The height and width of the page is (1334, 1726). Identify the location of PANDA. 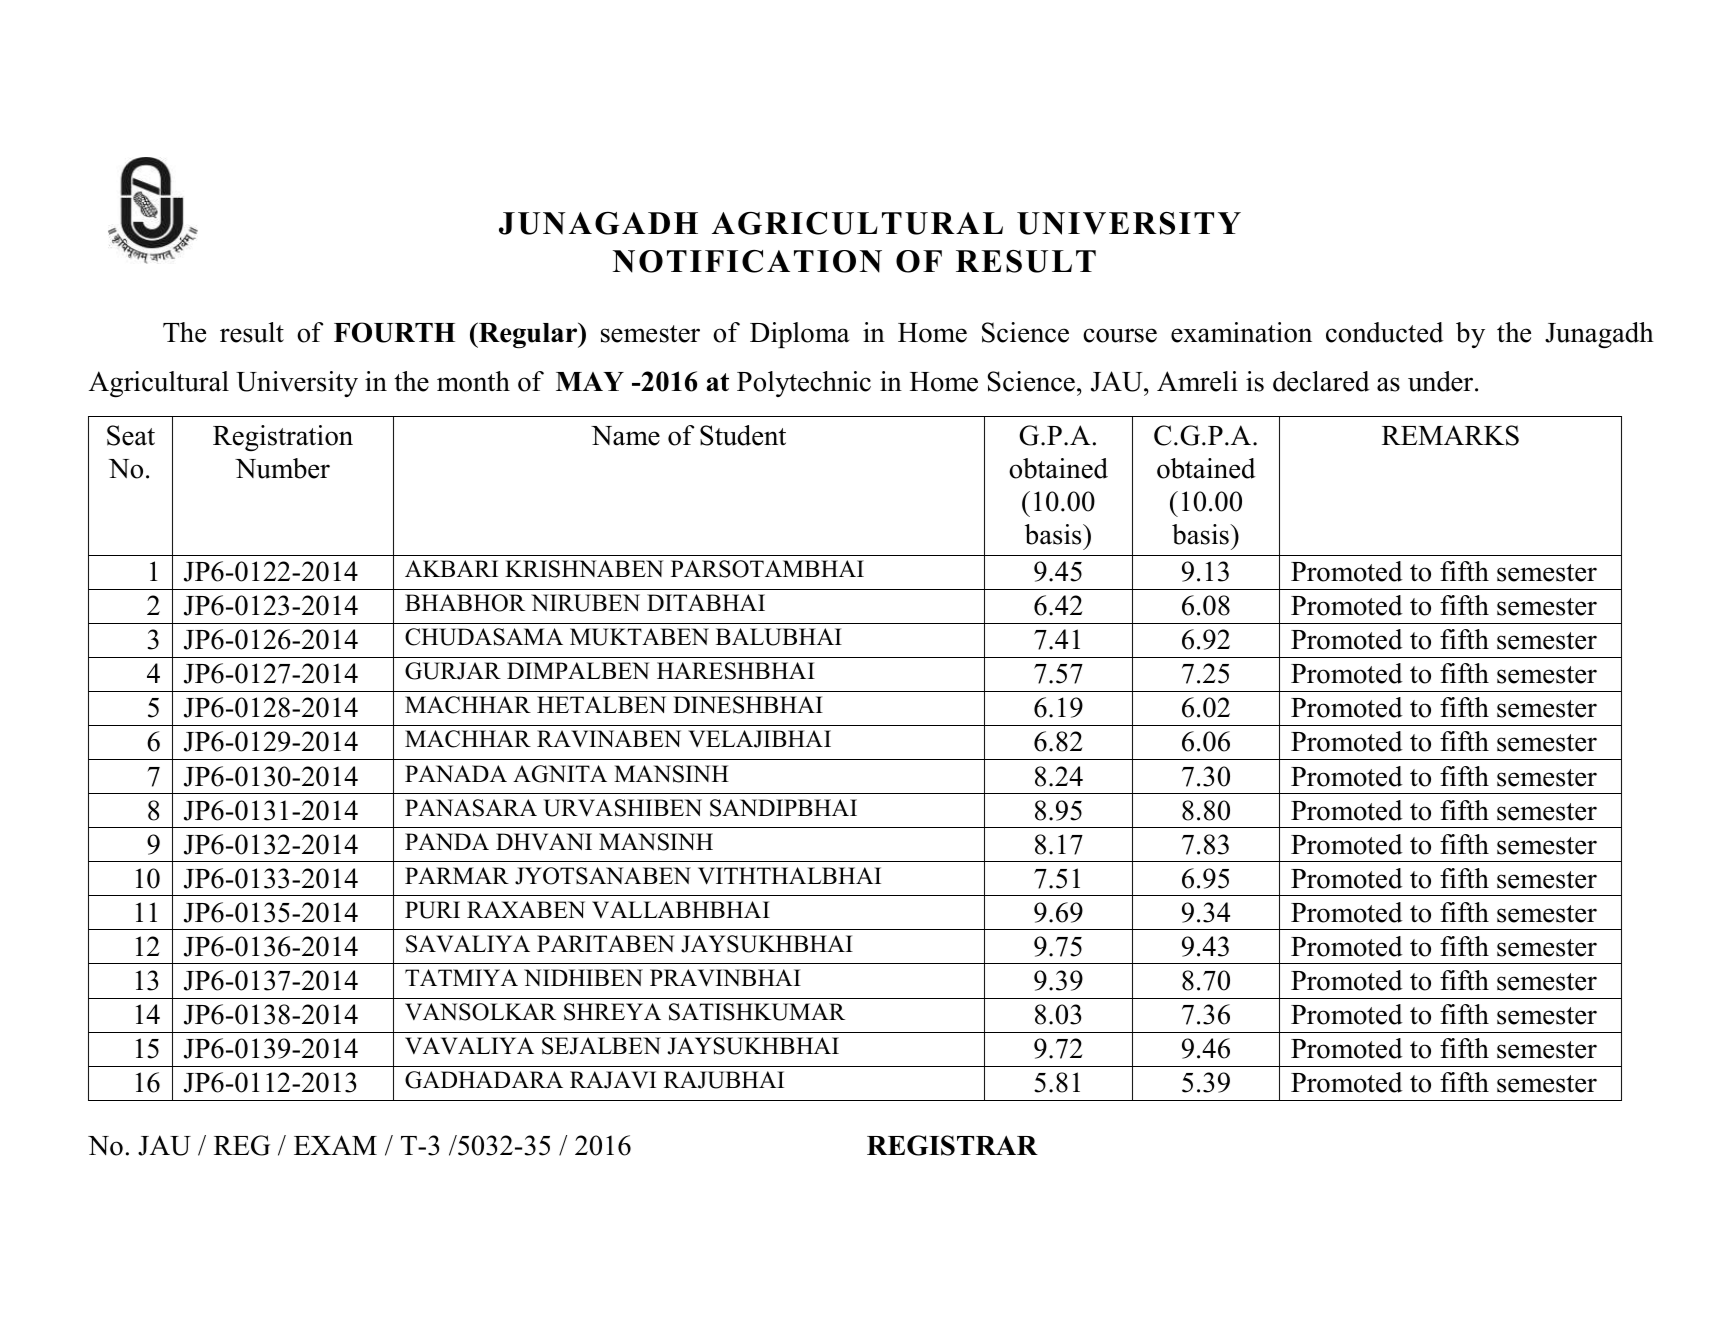
(447, 841).
